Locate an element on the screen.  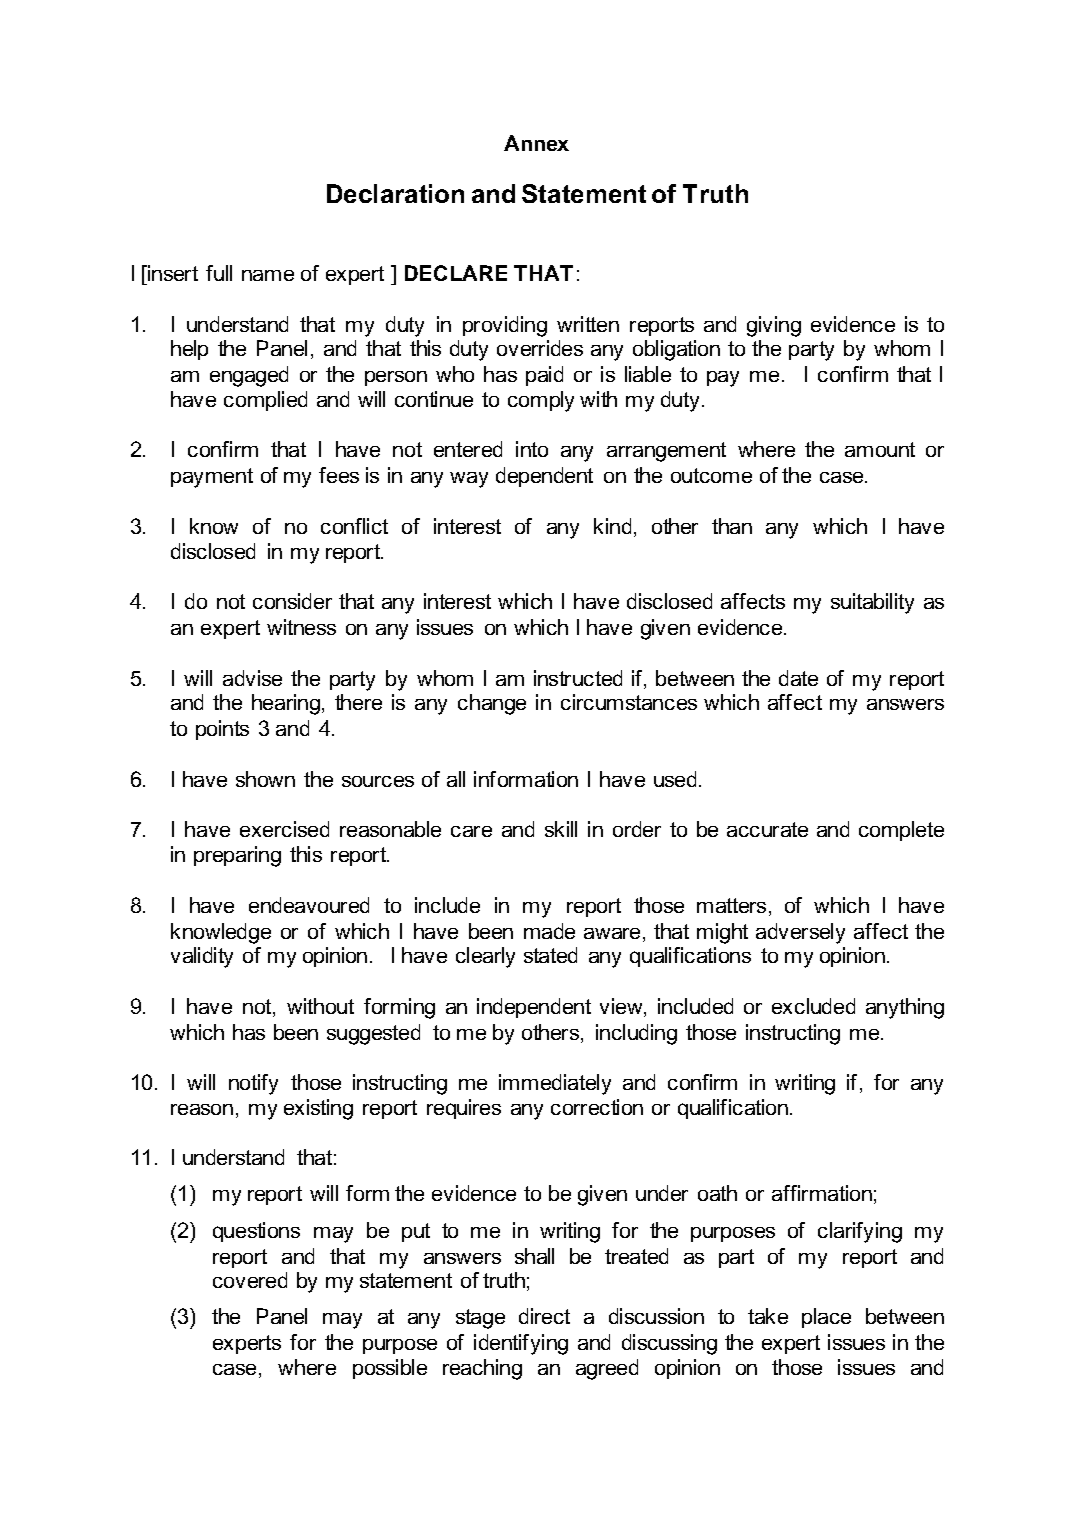
Annex is located at coordinates (536, 143).
